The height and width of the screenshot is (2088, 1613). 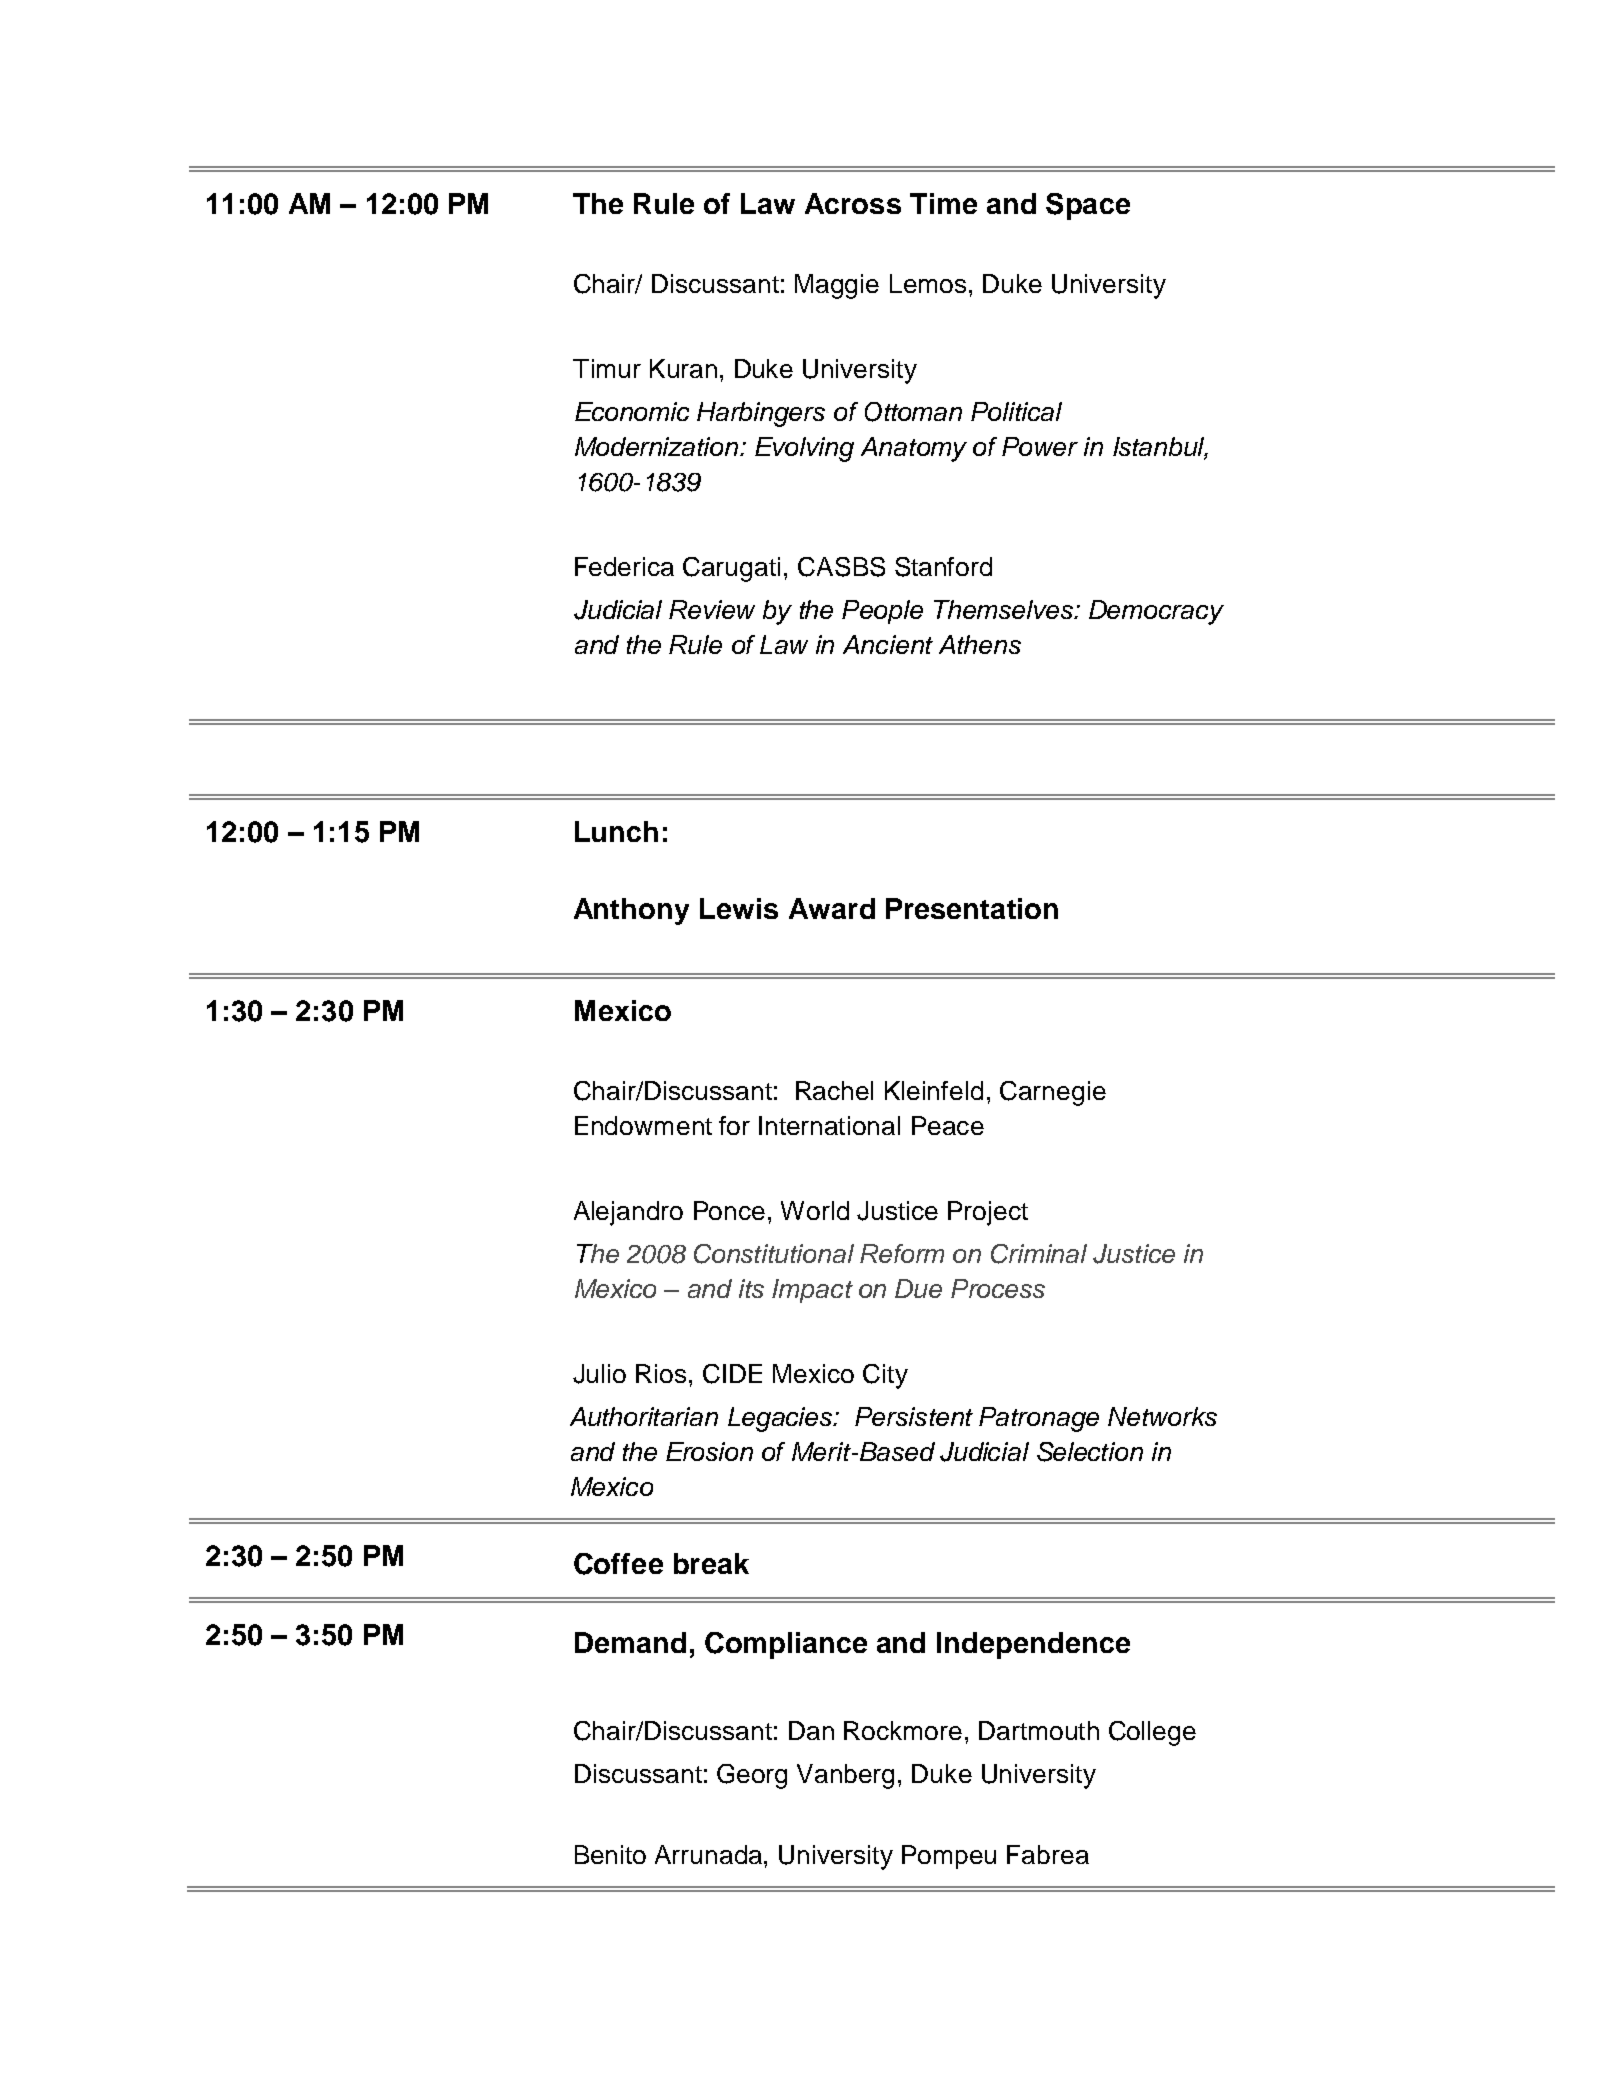 I want to click on Benito, so click(x=610, y=1854).
